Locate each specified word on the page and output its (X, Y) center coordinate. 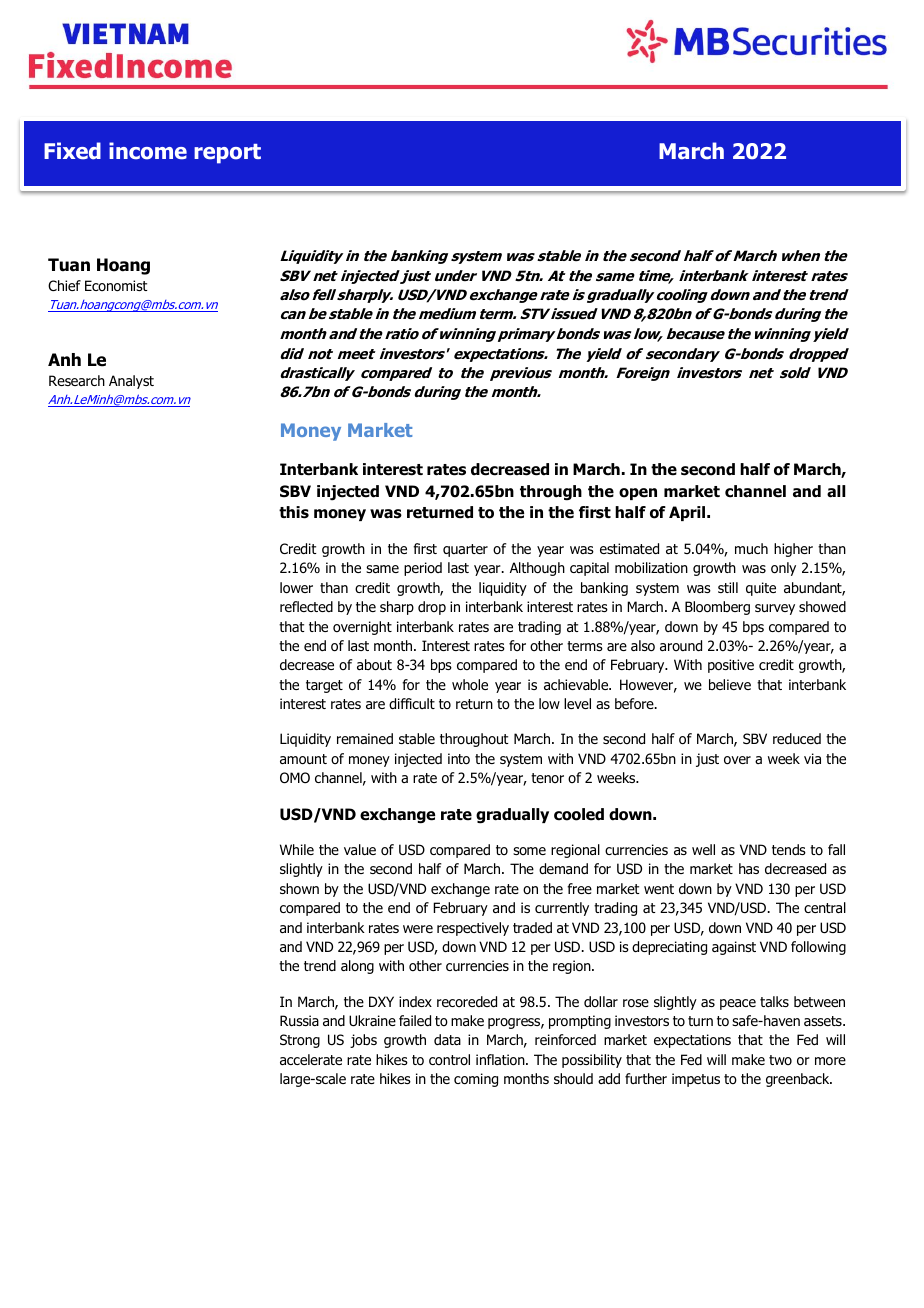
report (227, 154)
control (449, 1059)
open (638, 494)
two (780, 1060)
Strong (300, 1041)
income (148, 151)
